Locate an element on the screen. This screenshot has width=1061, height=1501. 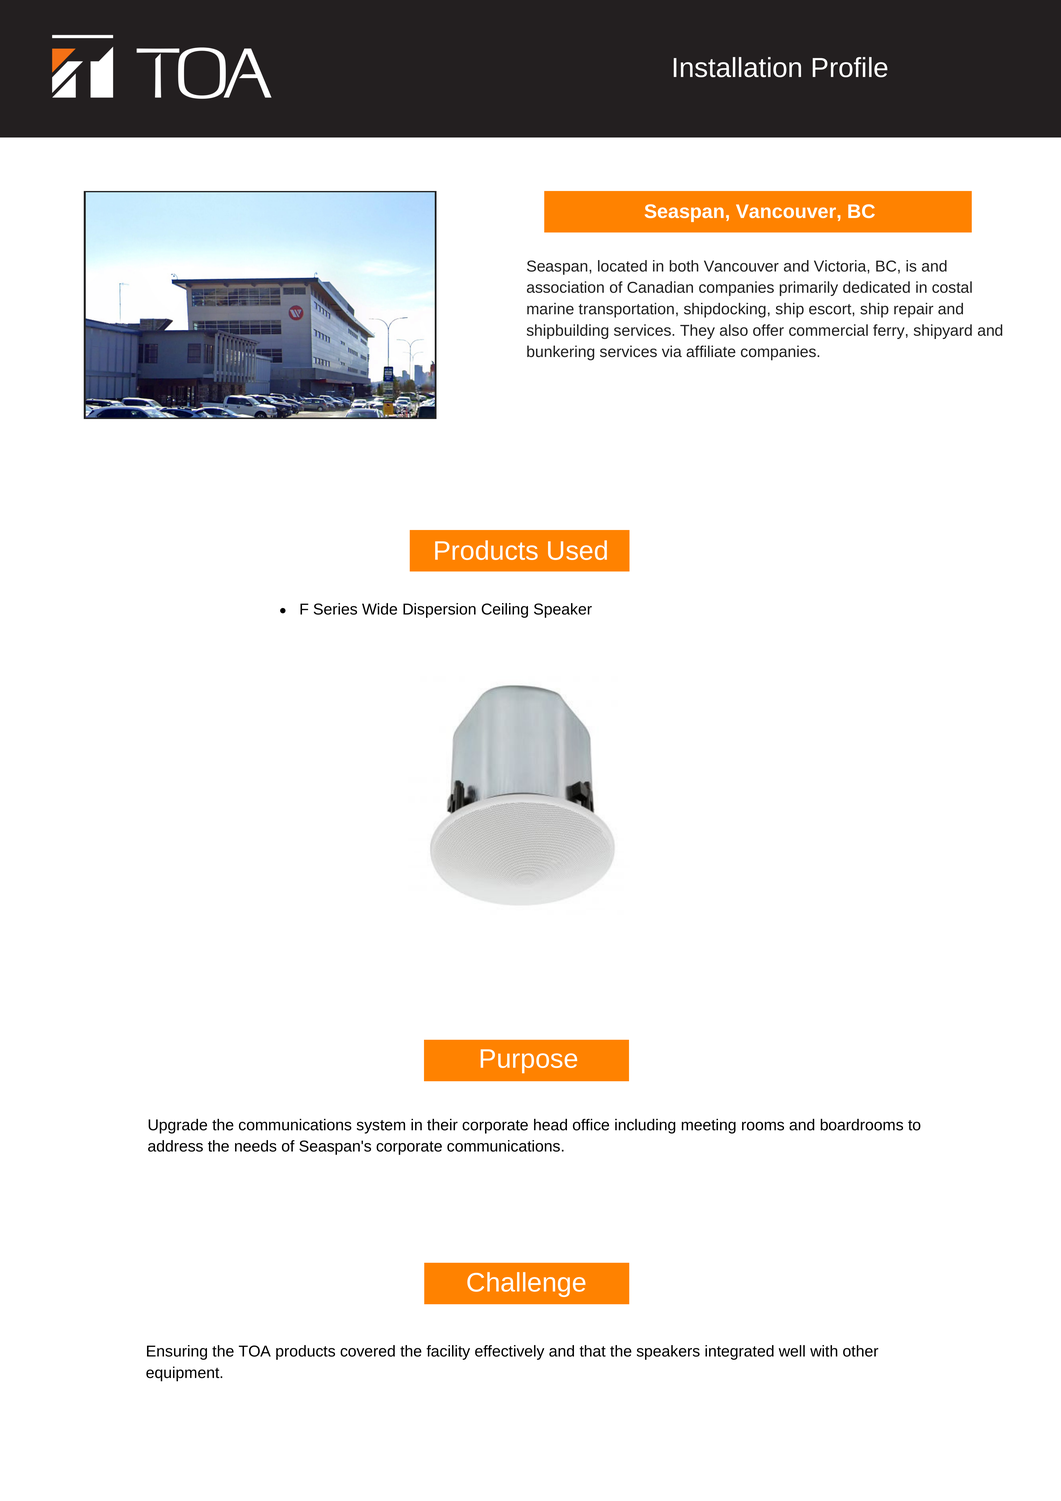
Series is located at coordinates (335, 609).
